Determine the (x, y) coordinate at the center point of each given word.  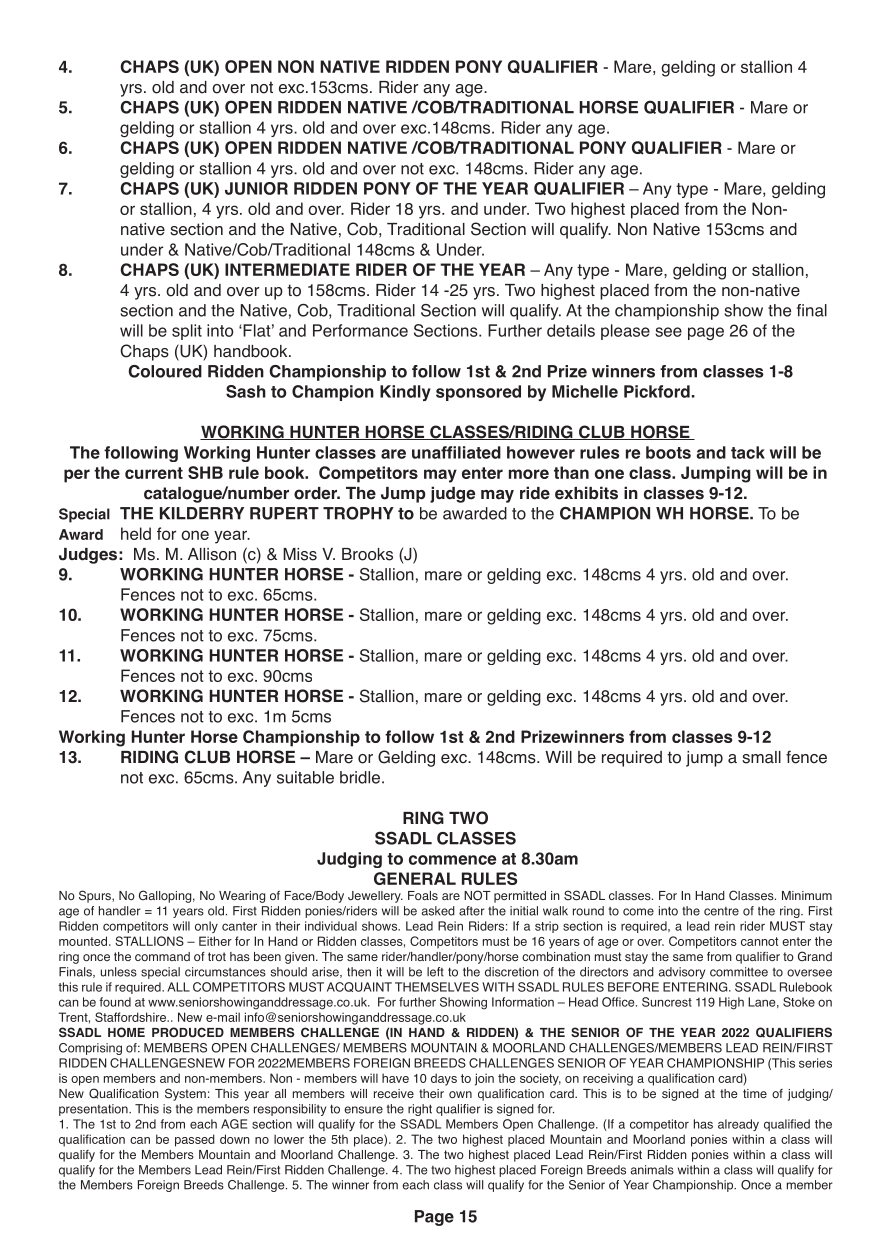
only (206, 927)
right (420, 1110)
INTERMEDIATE (287, 269)
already (738, 1125)
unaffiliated (456, 452)
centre (721, 911)
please (625, 332)
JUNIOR (256, 188)
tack (748, 452)
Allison (212, 554)
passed (195, 1140)
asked (438, 911)
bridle (360, 777)
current (154, 473)
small (761, 757)
